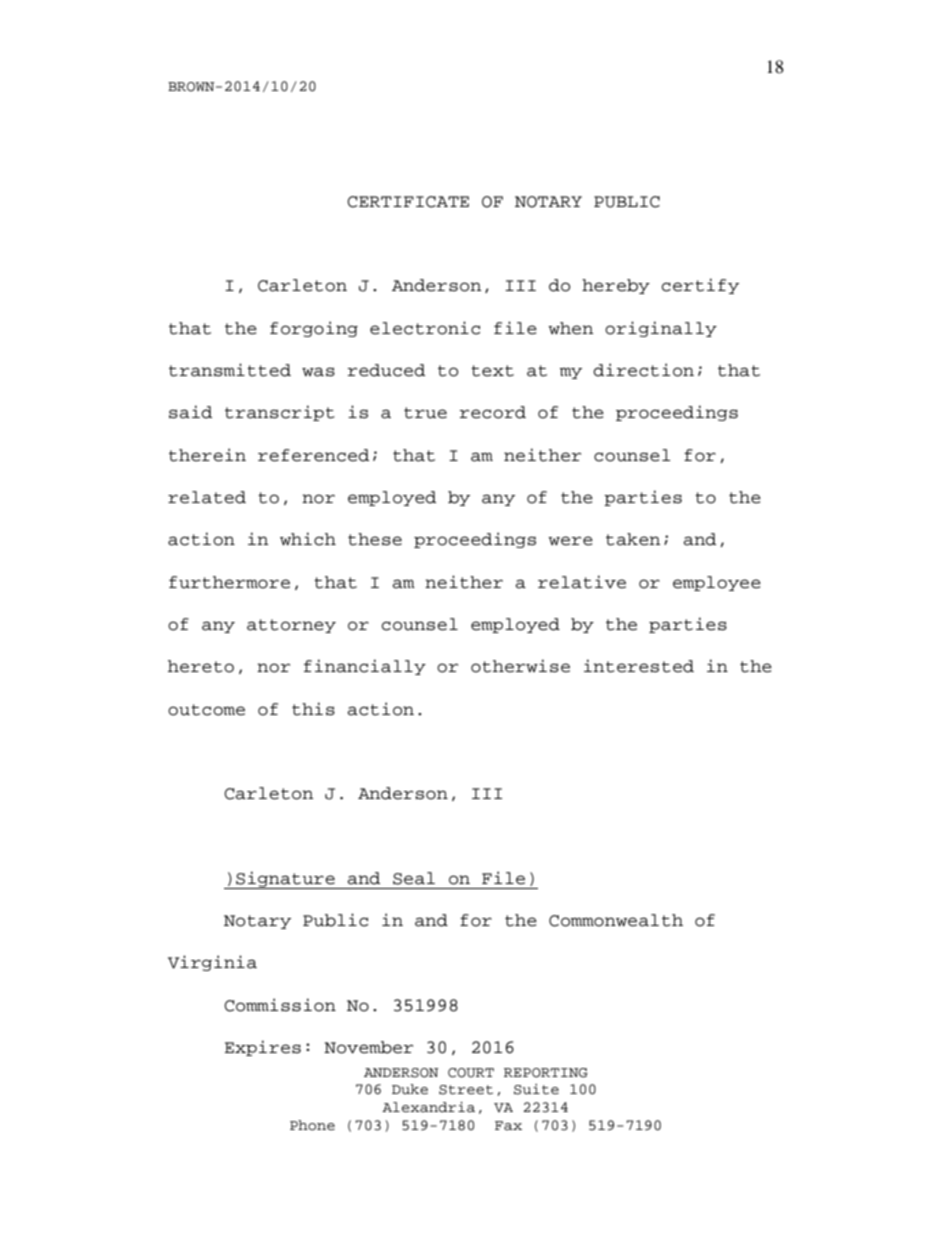  Describe the element at coordinates (263, 1048) in the screenshot. I see `Expires` at that location.
